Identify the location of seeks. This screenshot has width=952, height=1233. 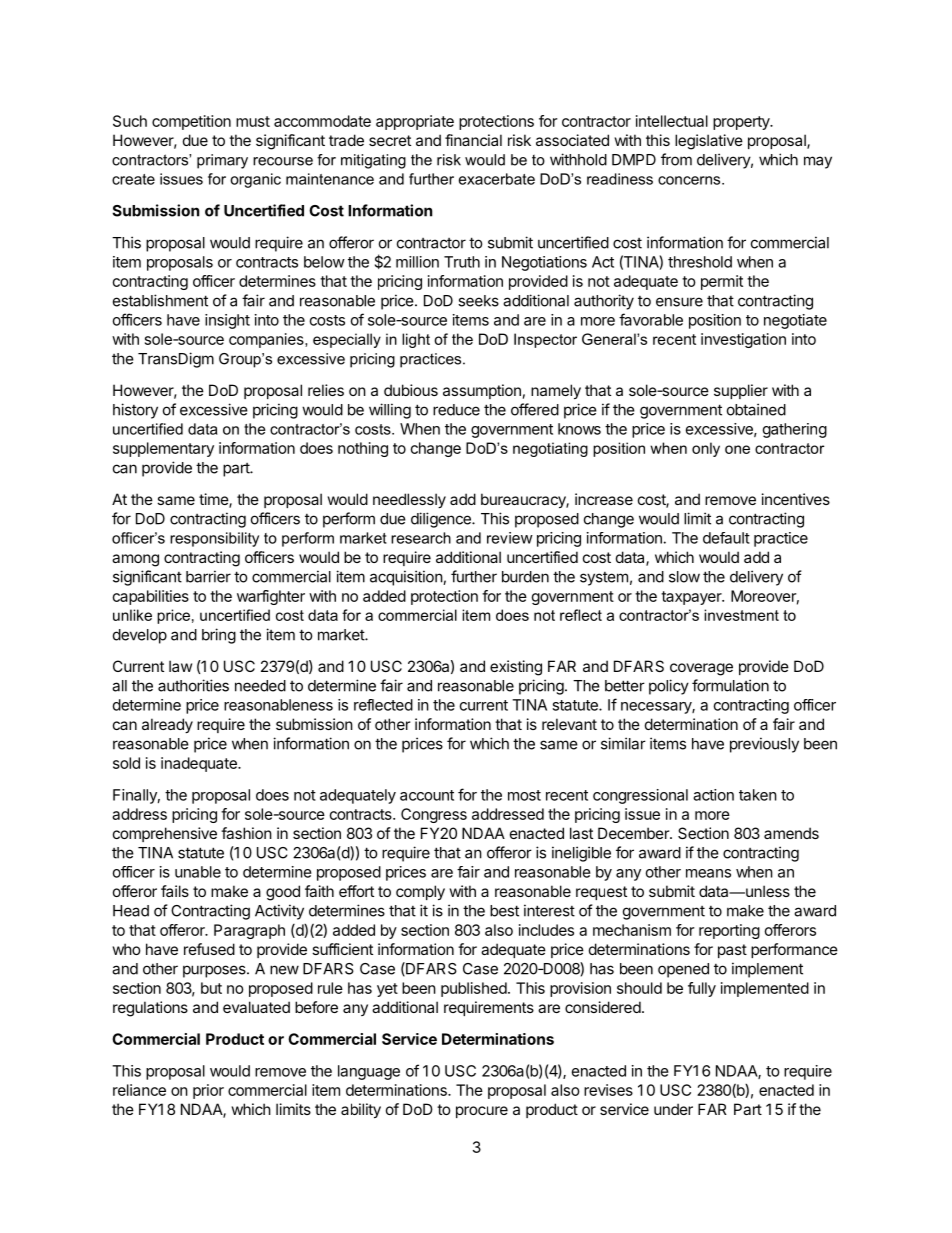
(478, 301).
